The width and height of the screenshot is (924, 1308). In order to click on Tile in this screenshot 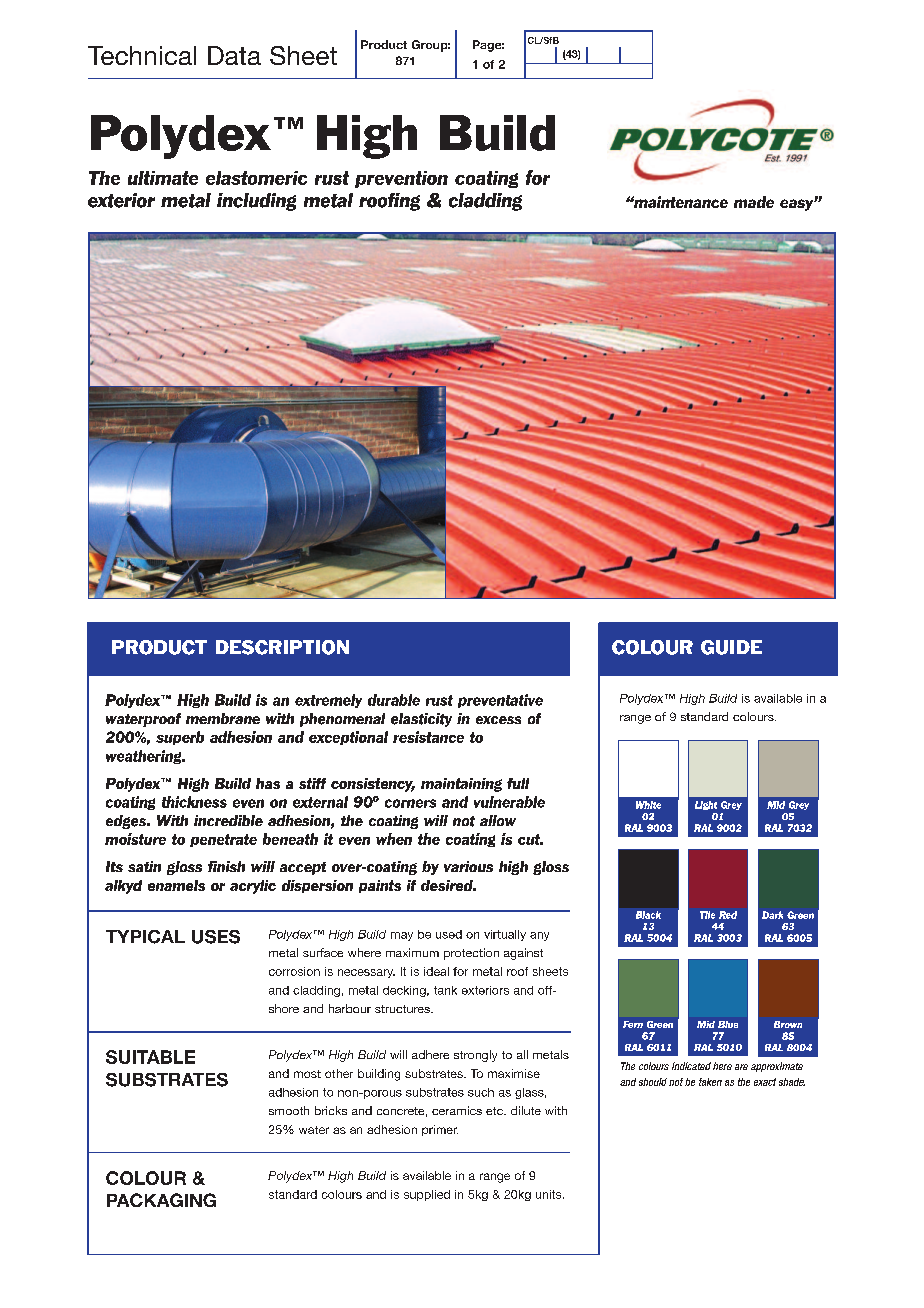, I will do `click(707, 915)`.
